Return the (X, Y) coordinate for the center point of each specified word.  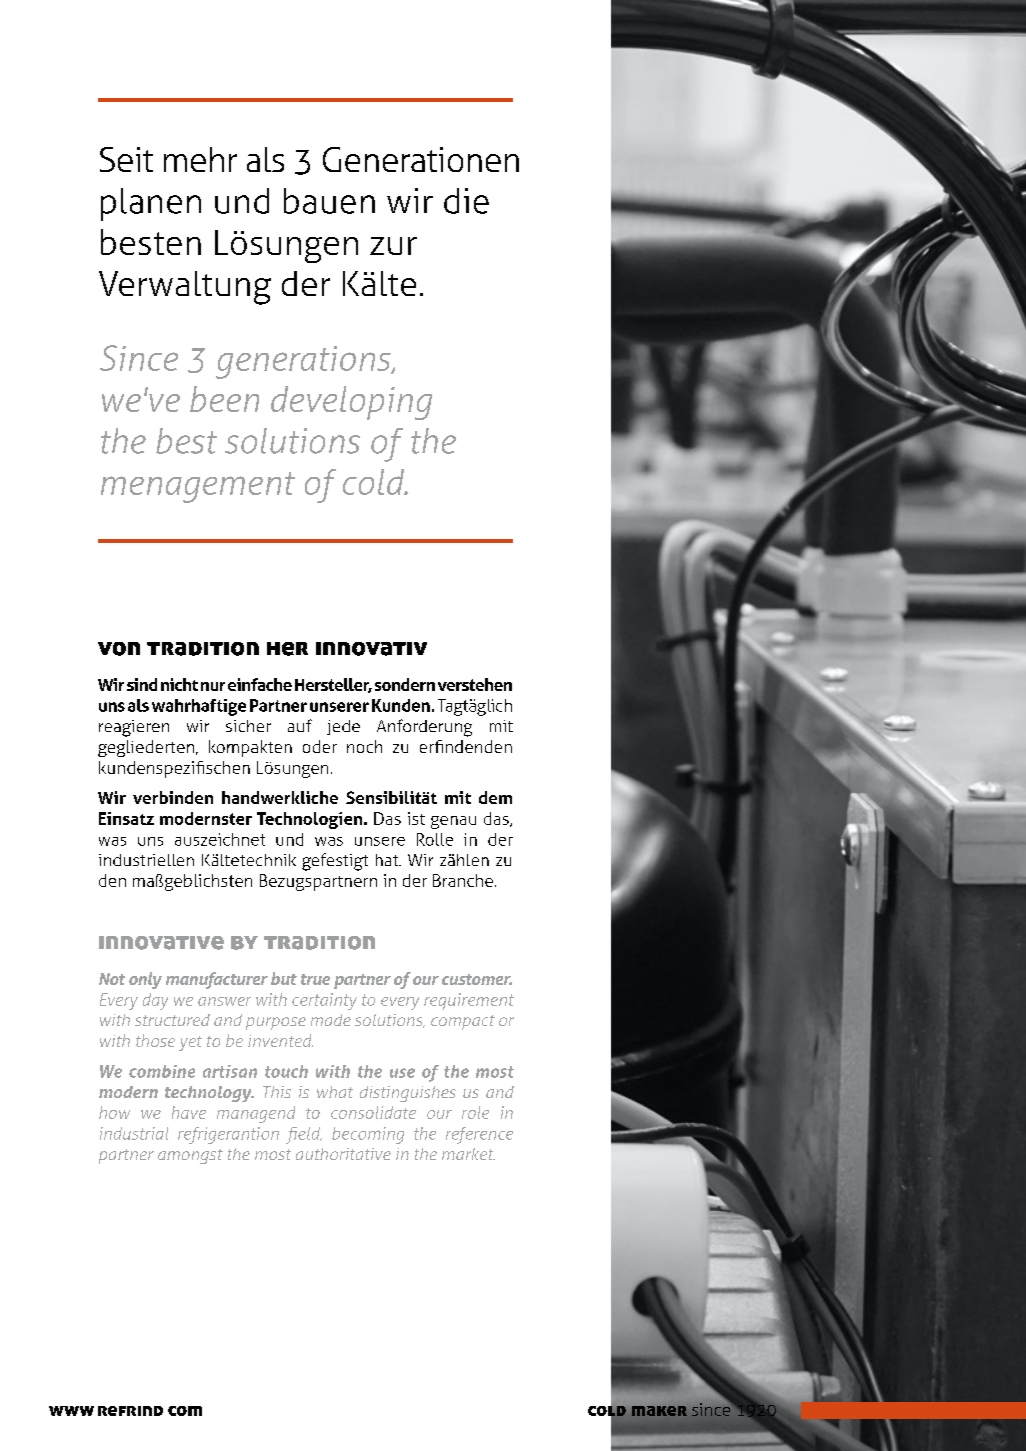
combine (162, 1071)
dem (495, 797)
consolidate (373, 1112)
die (466, 201)
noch (364, 746)
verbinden (173, 797)
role (475, 1112)
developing (351, 403)
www (71, 1411)
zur (393, 246)
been (224, 399)
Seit (126, 159)
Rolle (435, 839)
